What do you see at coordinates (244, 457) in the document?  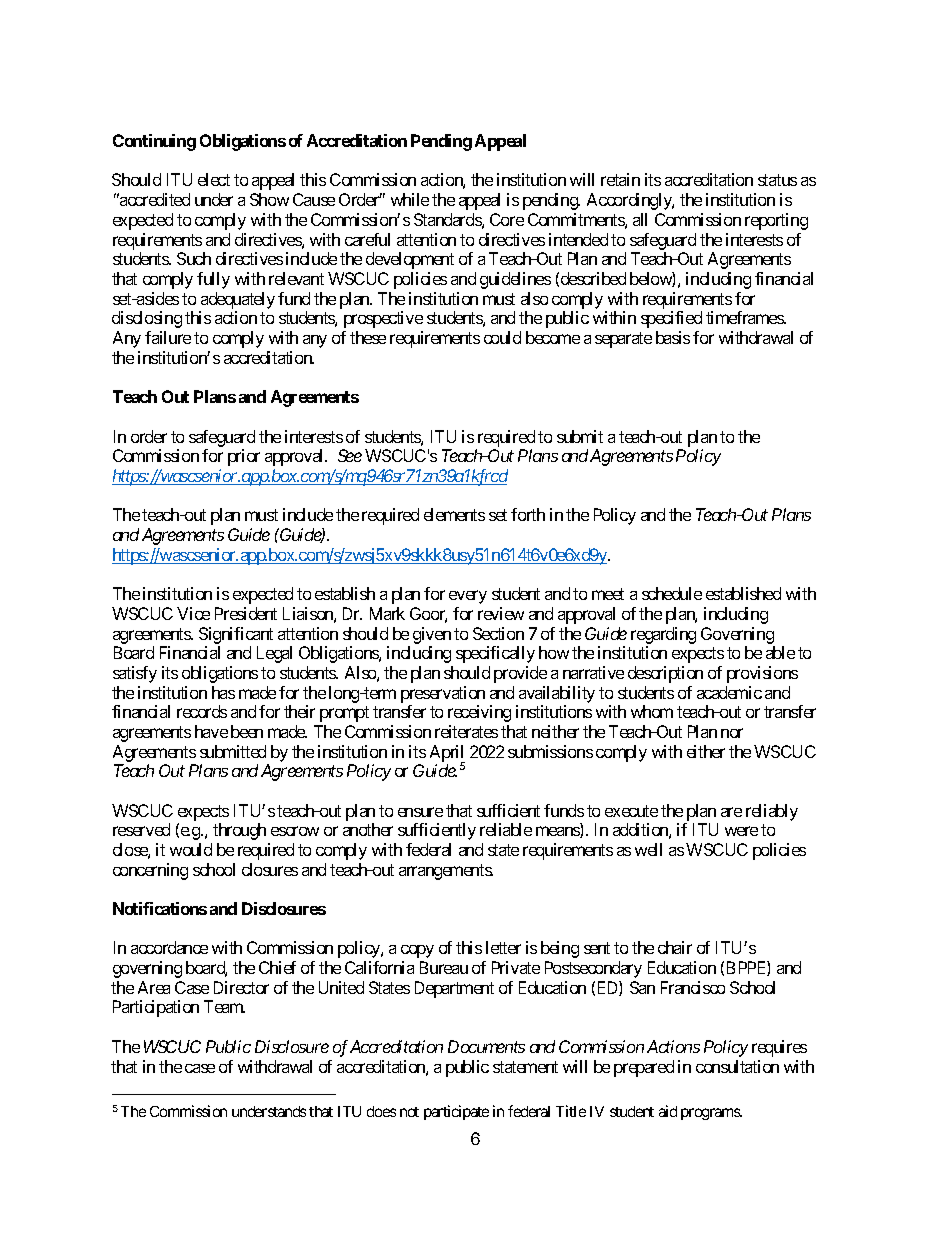 I see `prior` at bounding box center [244, 457].
